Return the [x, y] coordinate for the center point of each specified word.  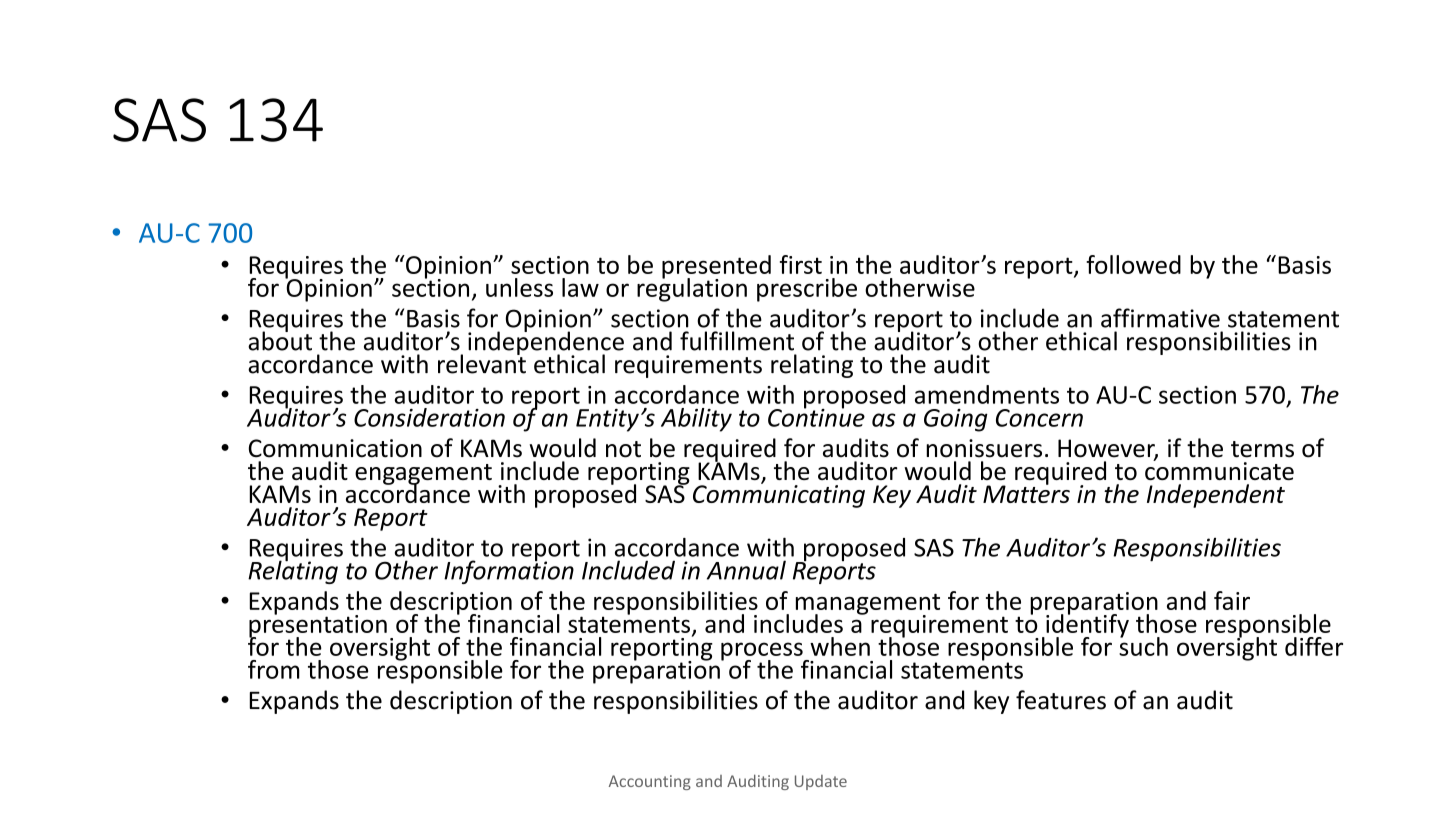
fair [1232, 600]
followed [1133, 264]
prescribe [807, 290]
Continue [816, 416]
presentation [318, 626]
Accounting [650, 782]
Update [821, 782]
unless [519, 287]
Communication [335, 448]
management [868, 605]
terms [1262, 449]
